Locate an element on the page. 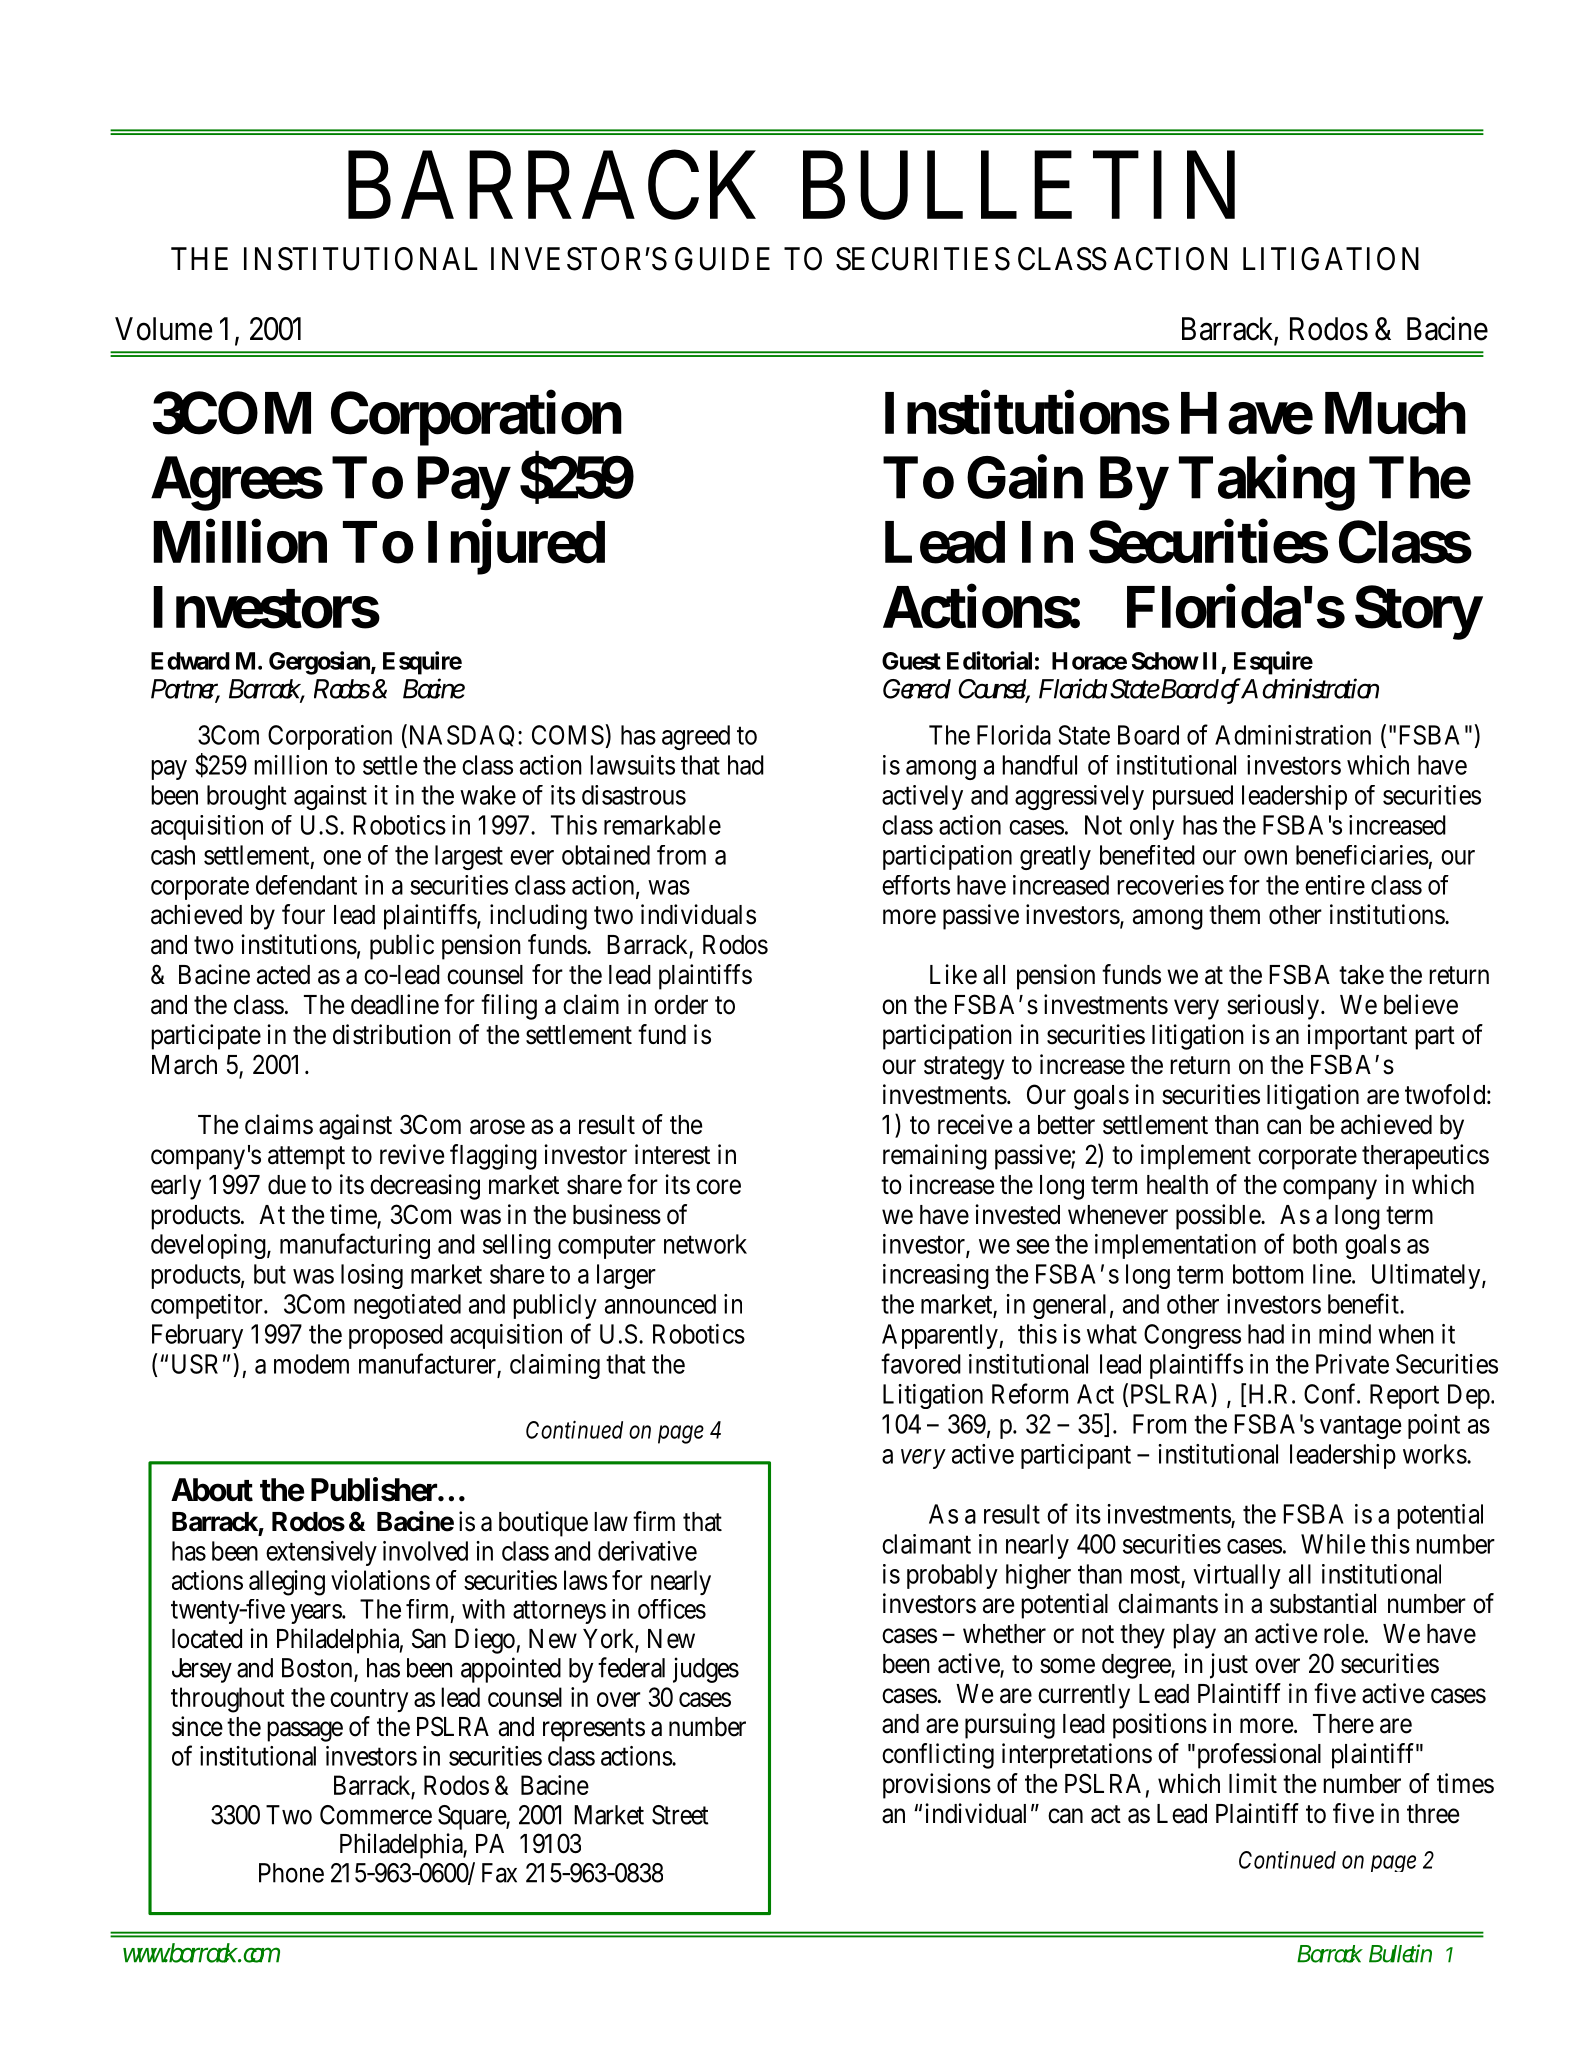 This page has width=1594, height=2063. limit is located at coordinates (1253, 1783).
